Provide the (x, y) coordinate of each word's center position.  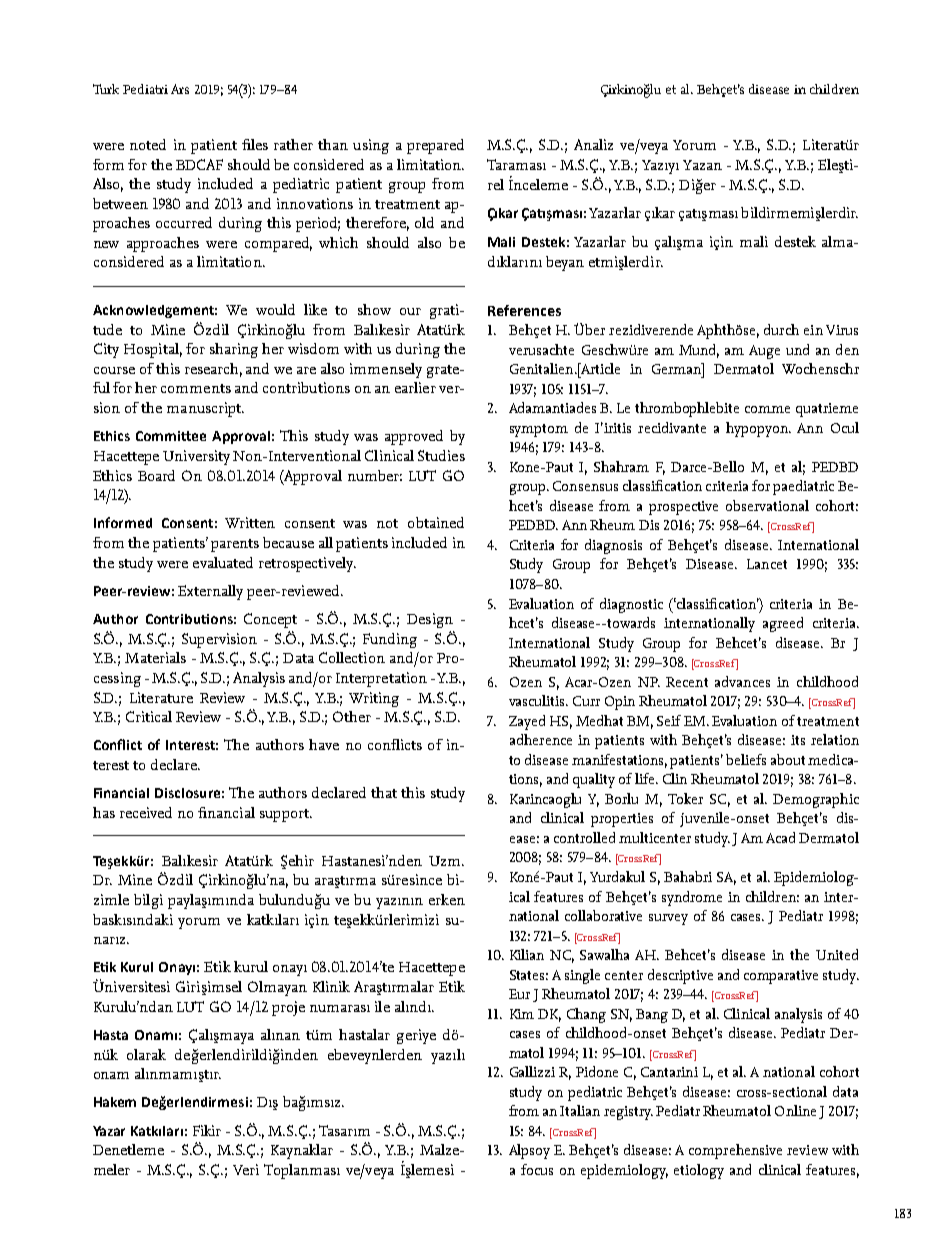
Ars (180, 89)
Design (430, 620)
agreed (783, 624)
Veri (246, 1169)
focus (537, 1169)
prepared (435, 146)
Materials (155, 657)
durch (781, 329)
